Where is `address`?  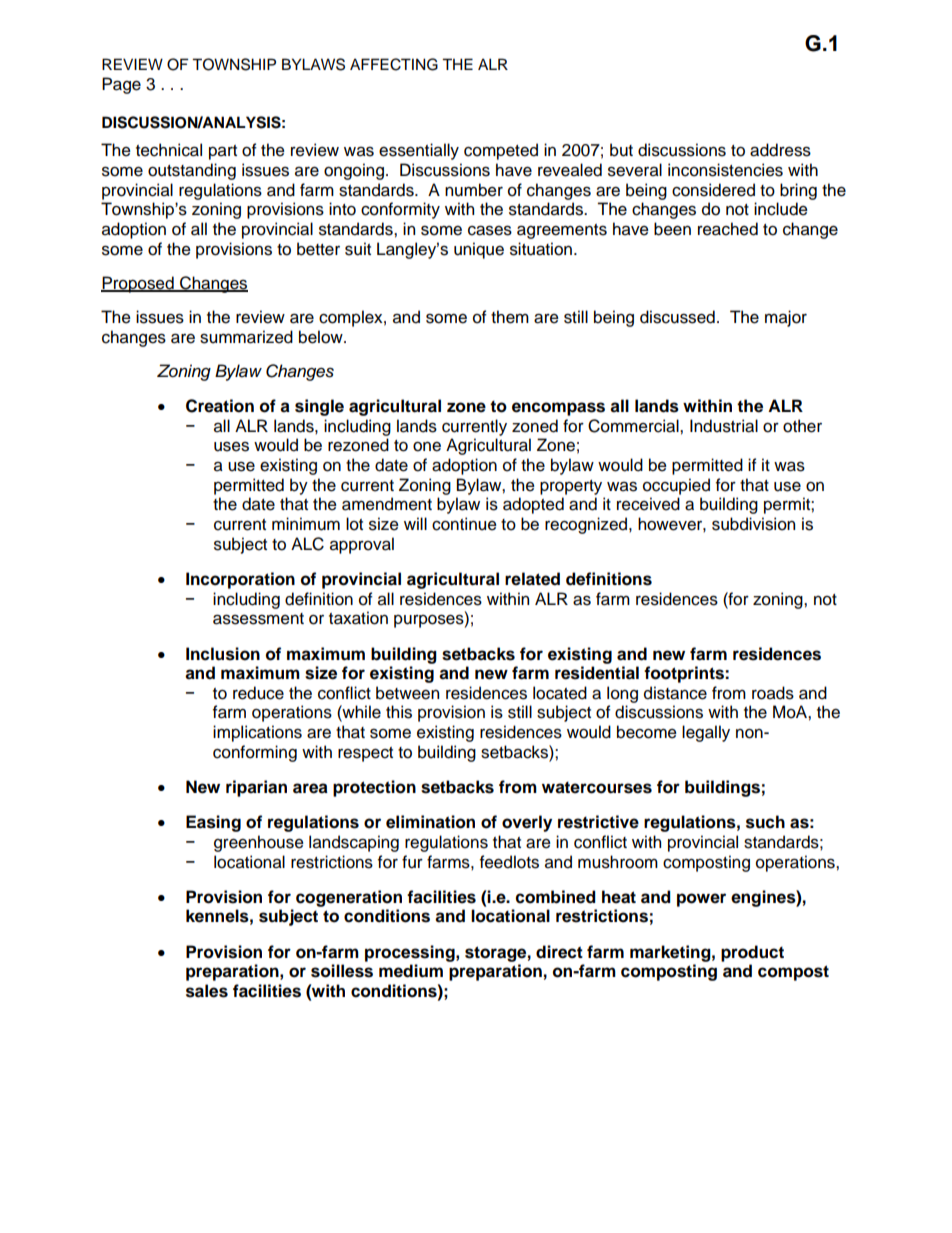 address is located at coordinates (780, 150).
